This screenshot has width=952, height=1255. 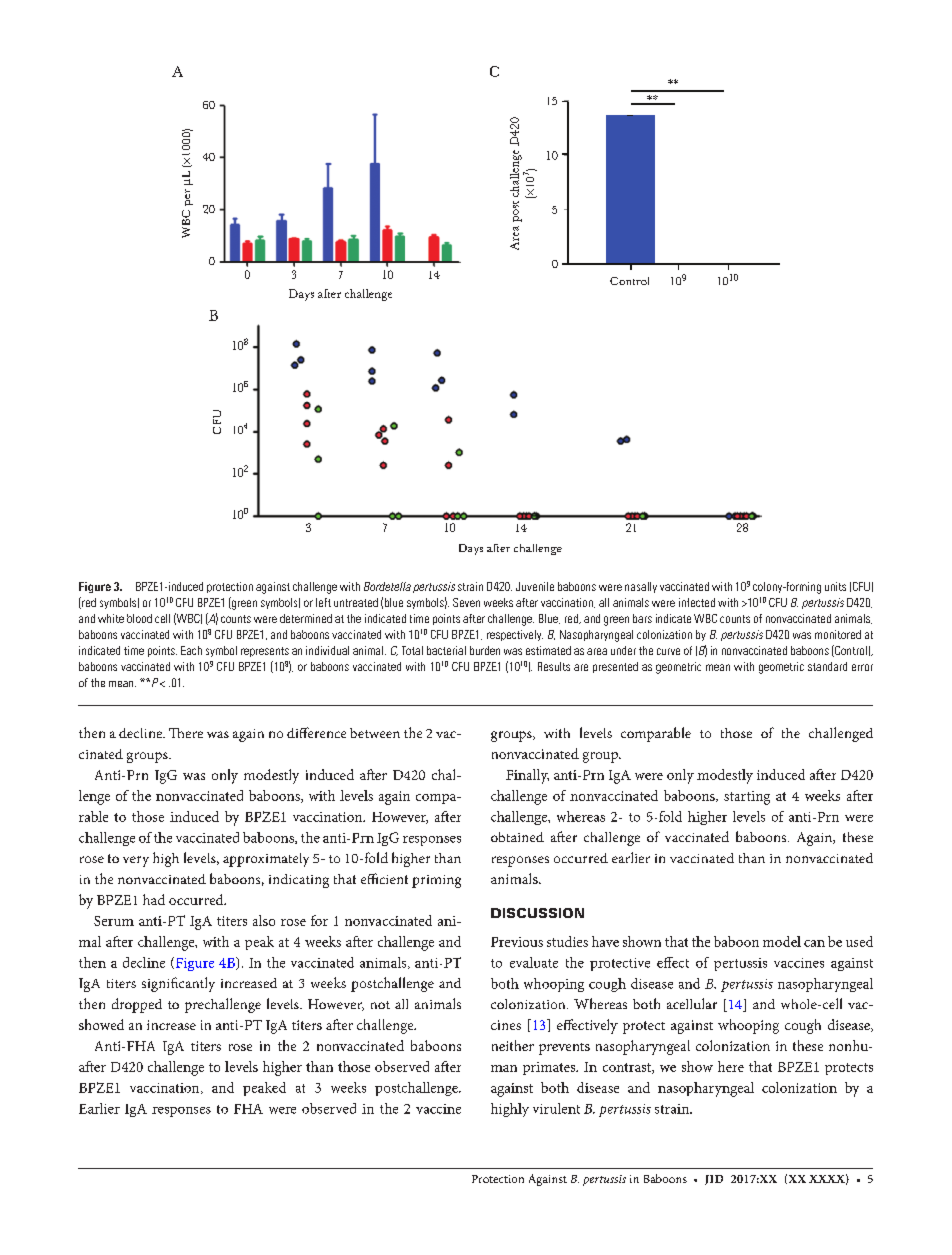 What do you see at coordinates (782, 941) in the screenshot?
I see `model` at bounding box center [782, 941].
